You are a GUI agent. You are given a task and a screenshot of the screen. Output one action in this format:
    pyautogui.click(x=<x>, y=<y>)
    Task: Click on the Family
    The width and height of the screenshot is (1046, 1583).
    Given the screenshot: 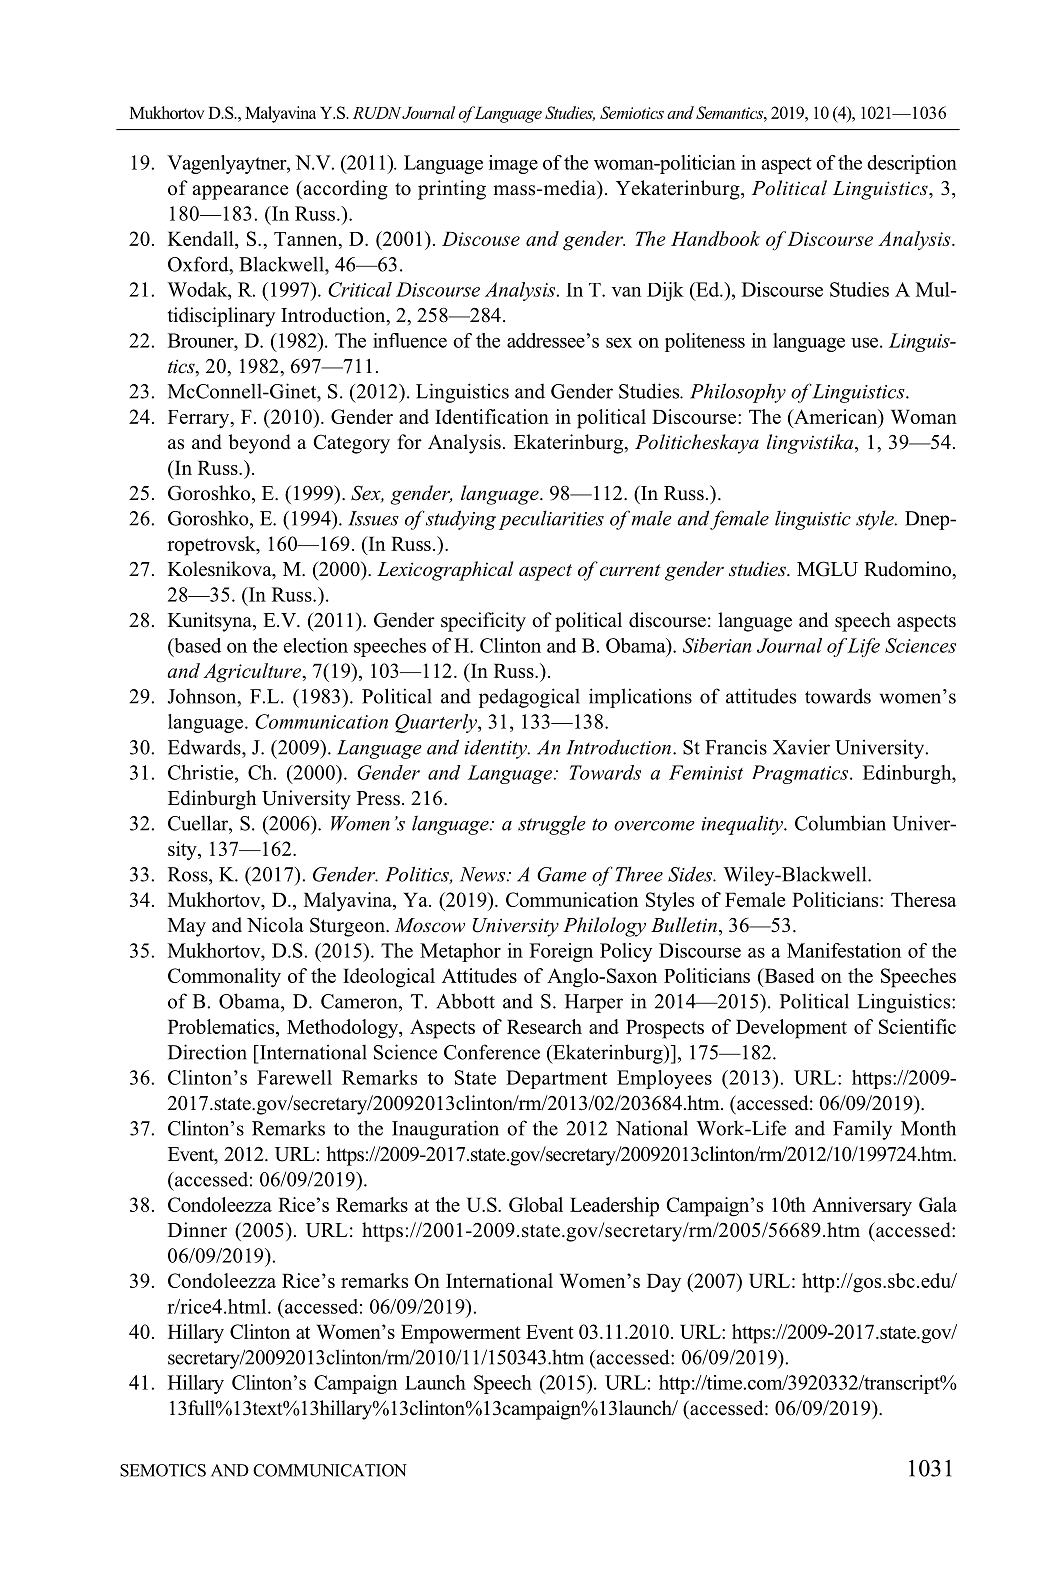 What is the action you would take?
    pyautogui.click(x=862, y=1130)
